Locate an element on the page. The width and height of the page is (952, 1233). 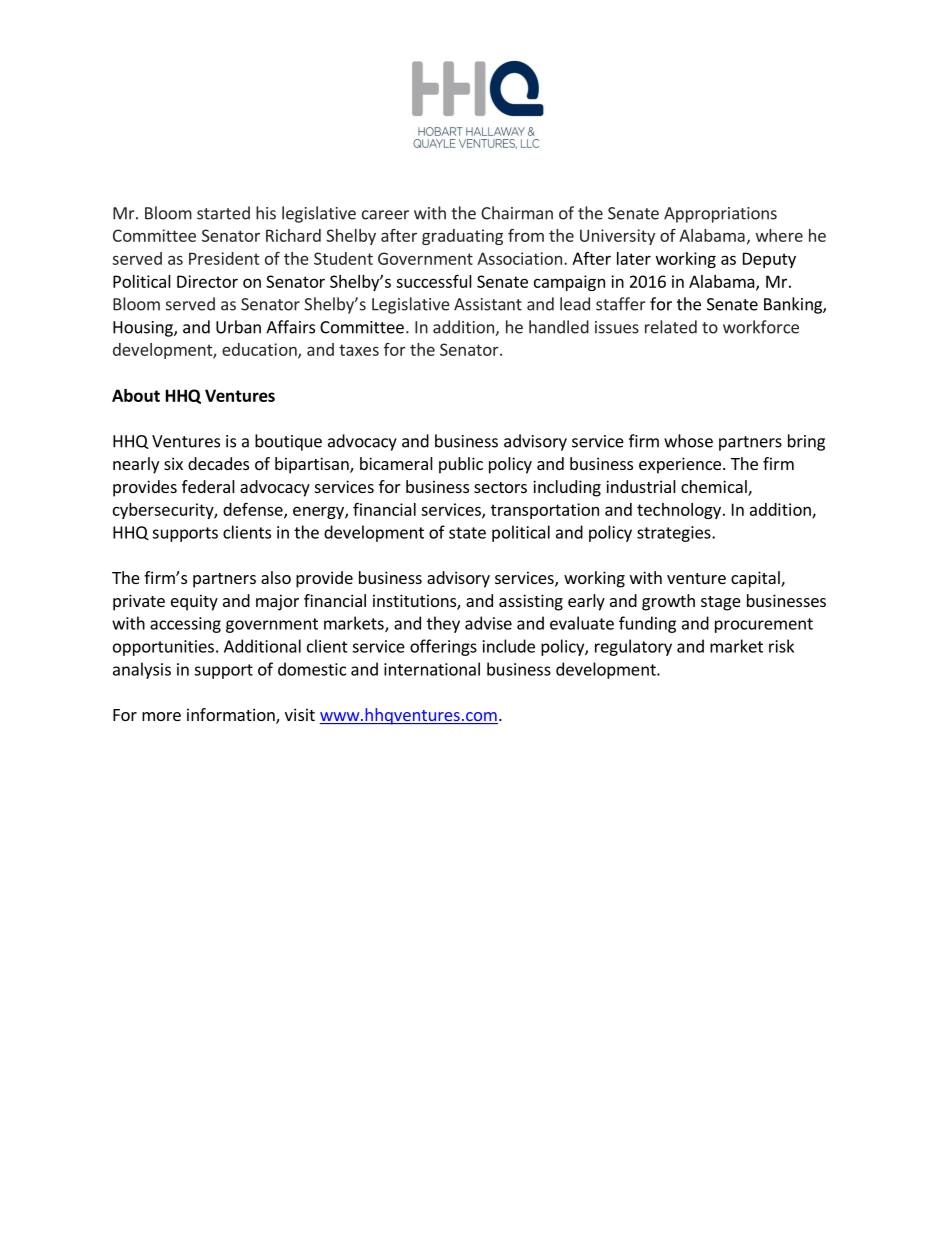
whose is located at coordinates (688, 441).
